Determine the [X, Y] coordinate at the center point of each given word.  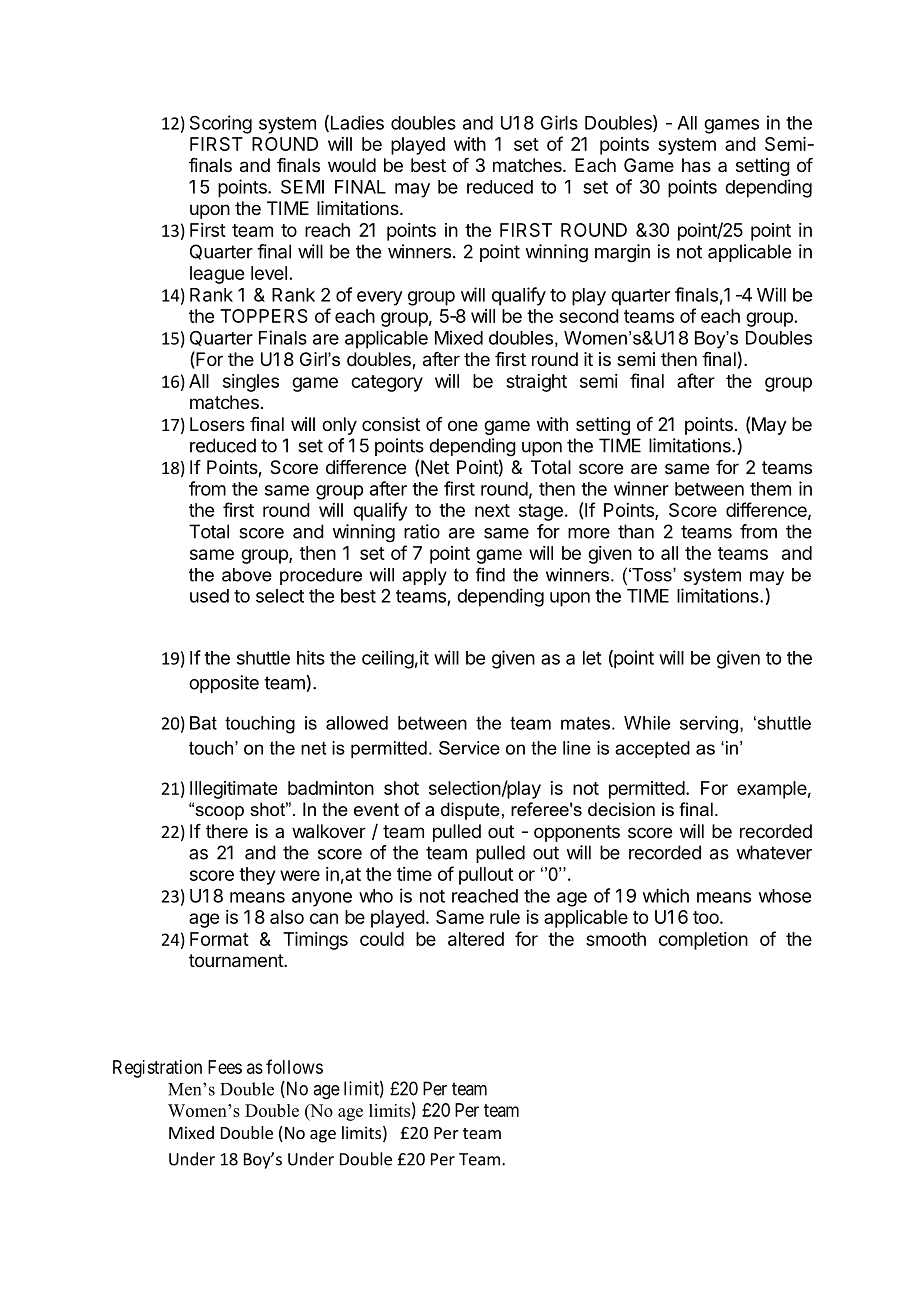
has [696, 165]
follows [294, 1066]
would [352, 165]
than [636, 531]
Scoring [221, 124]
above [247, 575]
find [490, 574]
